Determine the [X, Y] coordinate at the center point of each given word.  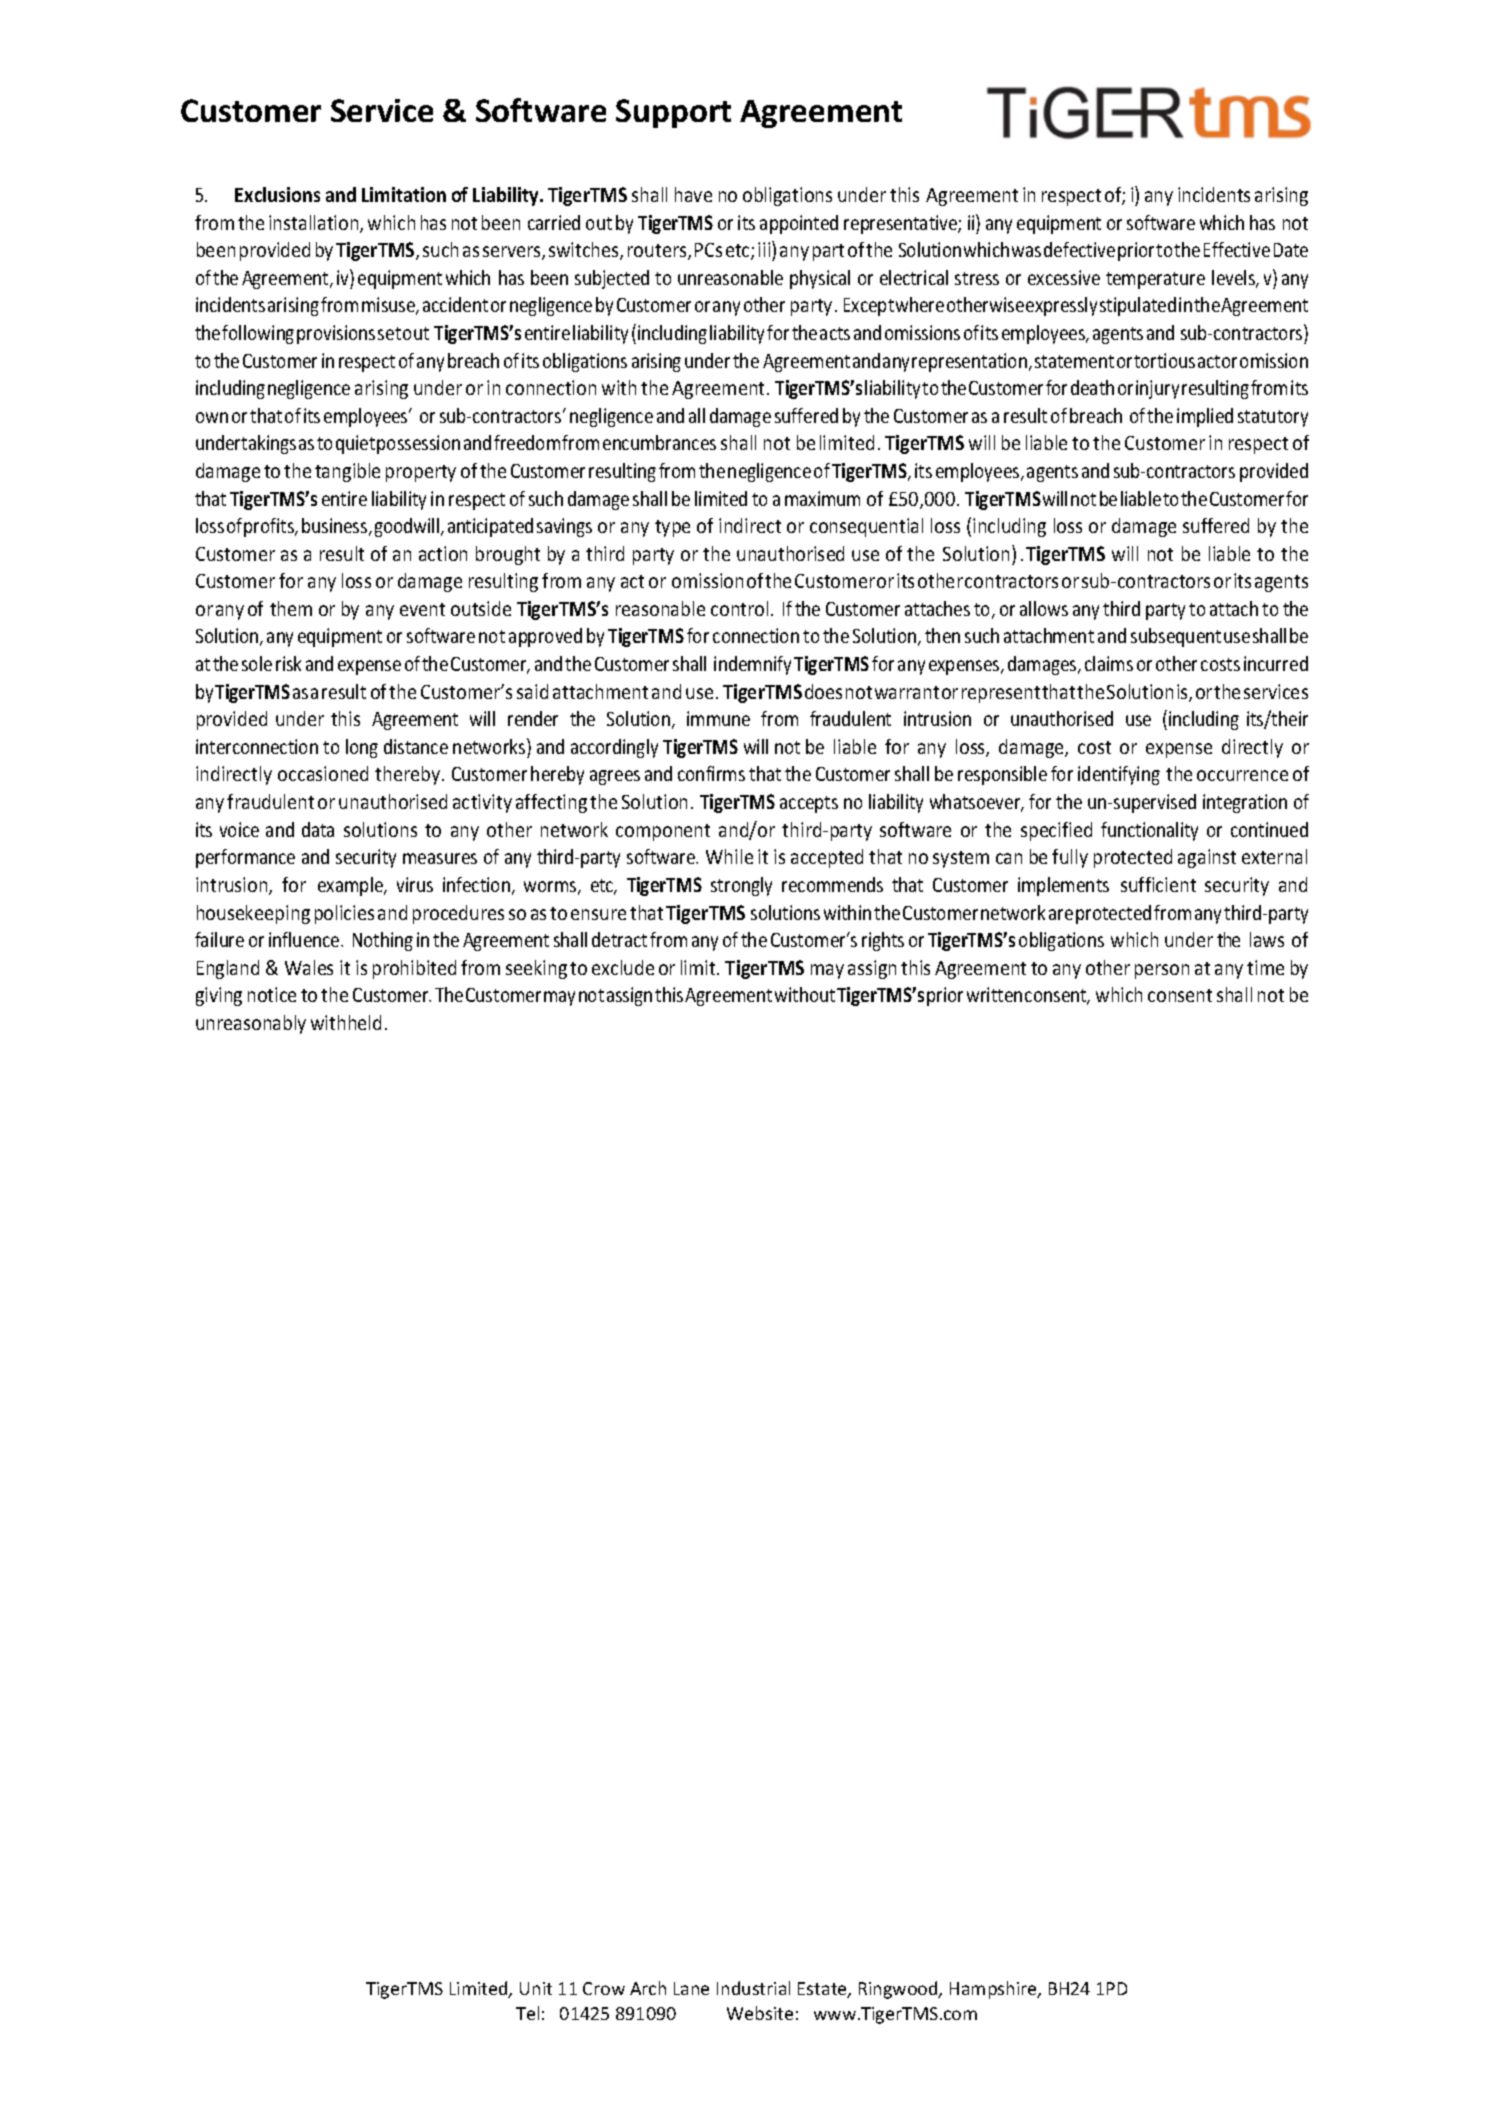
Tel [527, 2013]
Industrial [753, 1988]
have [693, 194]
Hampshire [994, 1990]
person [1162, 971]
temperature [1155, 280]
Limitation [404, 194]
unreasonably [251, 1024]
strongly [741, 886]
